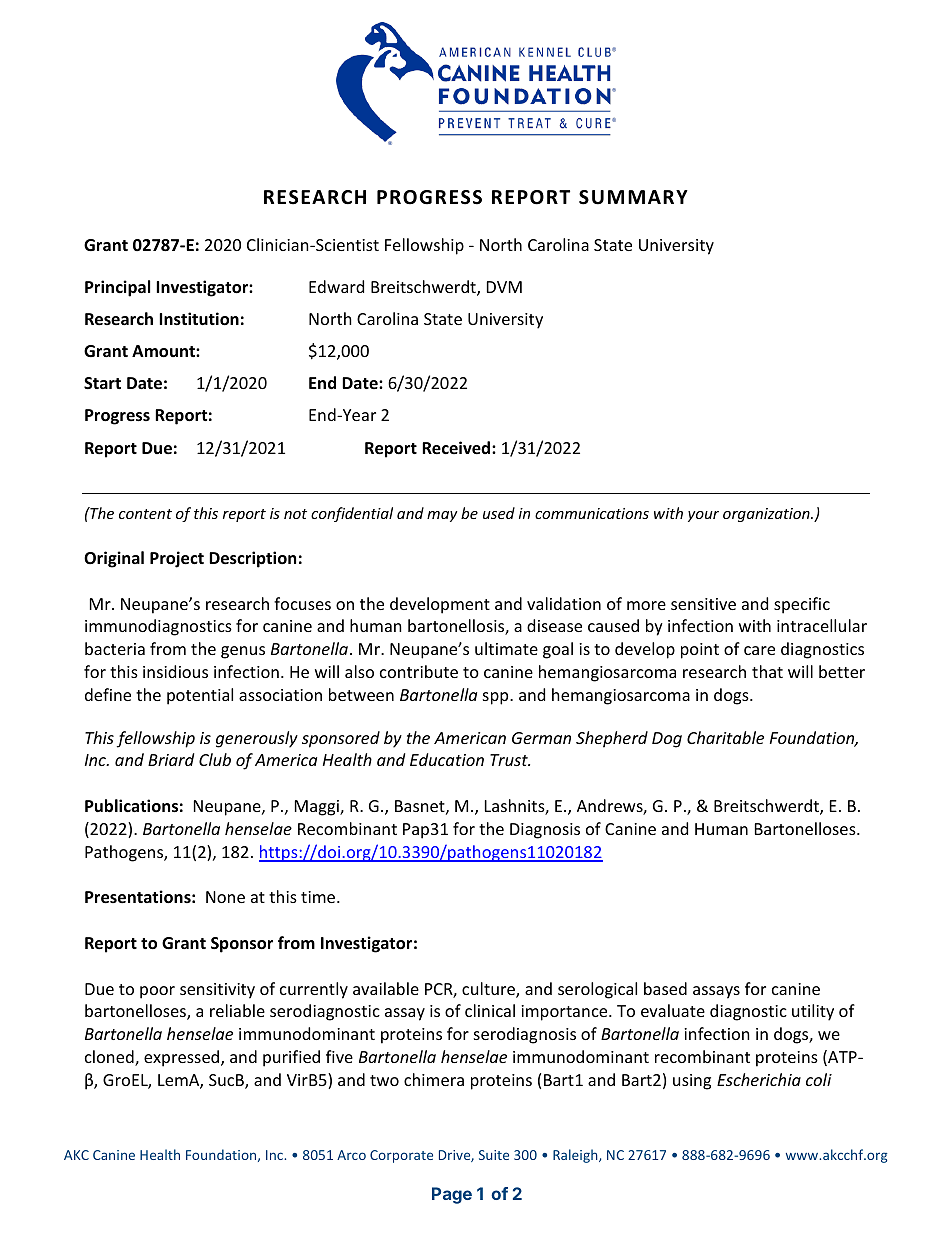 The height and width of the screenshot is (1233, 952). What do you see at coordinates (633, 197) in the screenshot?
I see `SUMMARY` at bounding box center [633, 197].
